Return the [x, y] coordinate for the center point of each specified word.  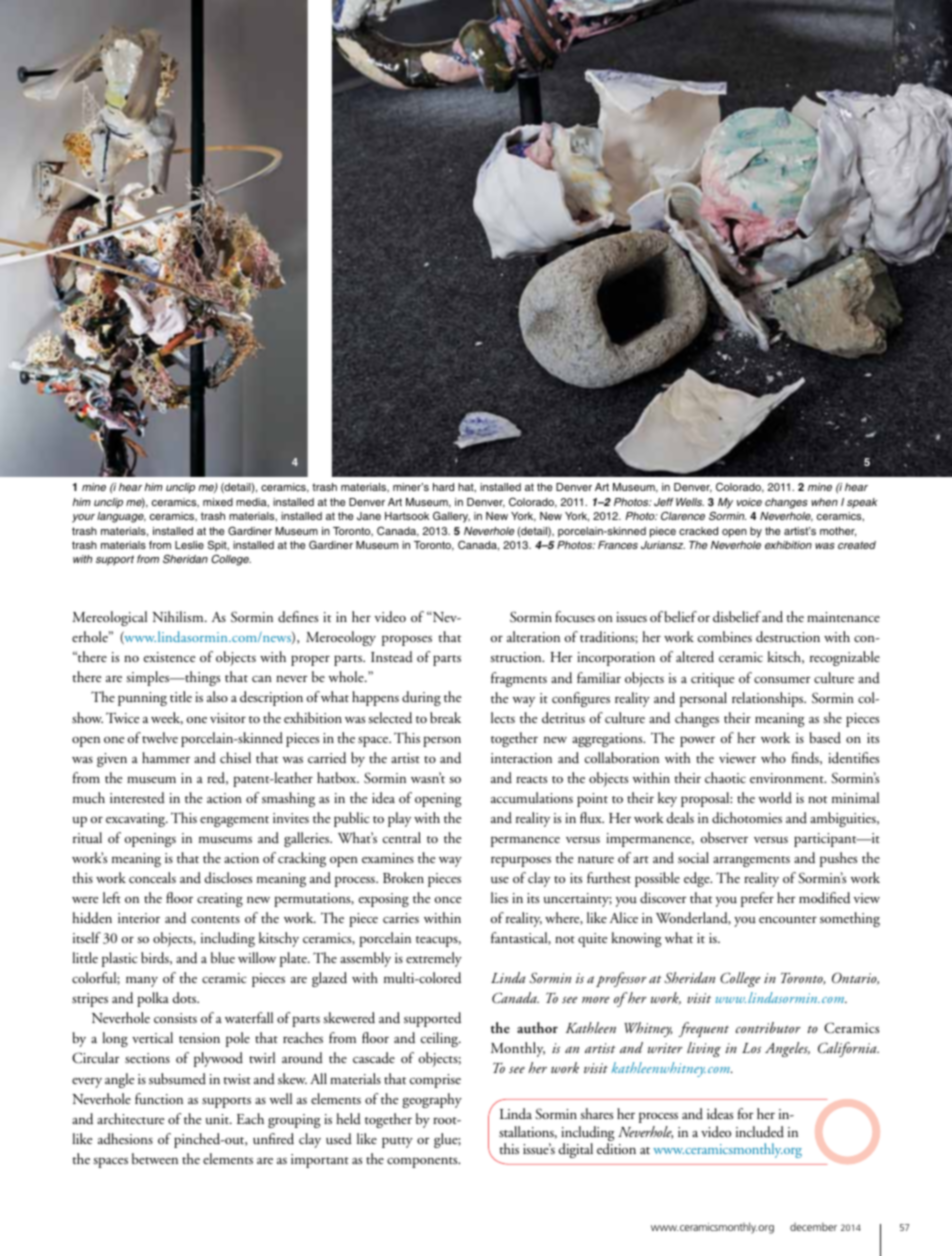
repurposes [521, 861]
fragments [519, 679]
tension [199, 1038]
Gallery [451, 517]
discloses [228, 877]
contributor [768, 1027]
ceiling [441, 1039]
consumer [782, 680]
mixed [218, 502]
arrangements [751, 861]
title [181, 696]
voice [749, 502]
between [155, 1158]
